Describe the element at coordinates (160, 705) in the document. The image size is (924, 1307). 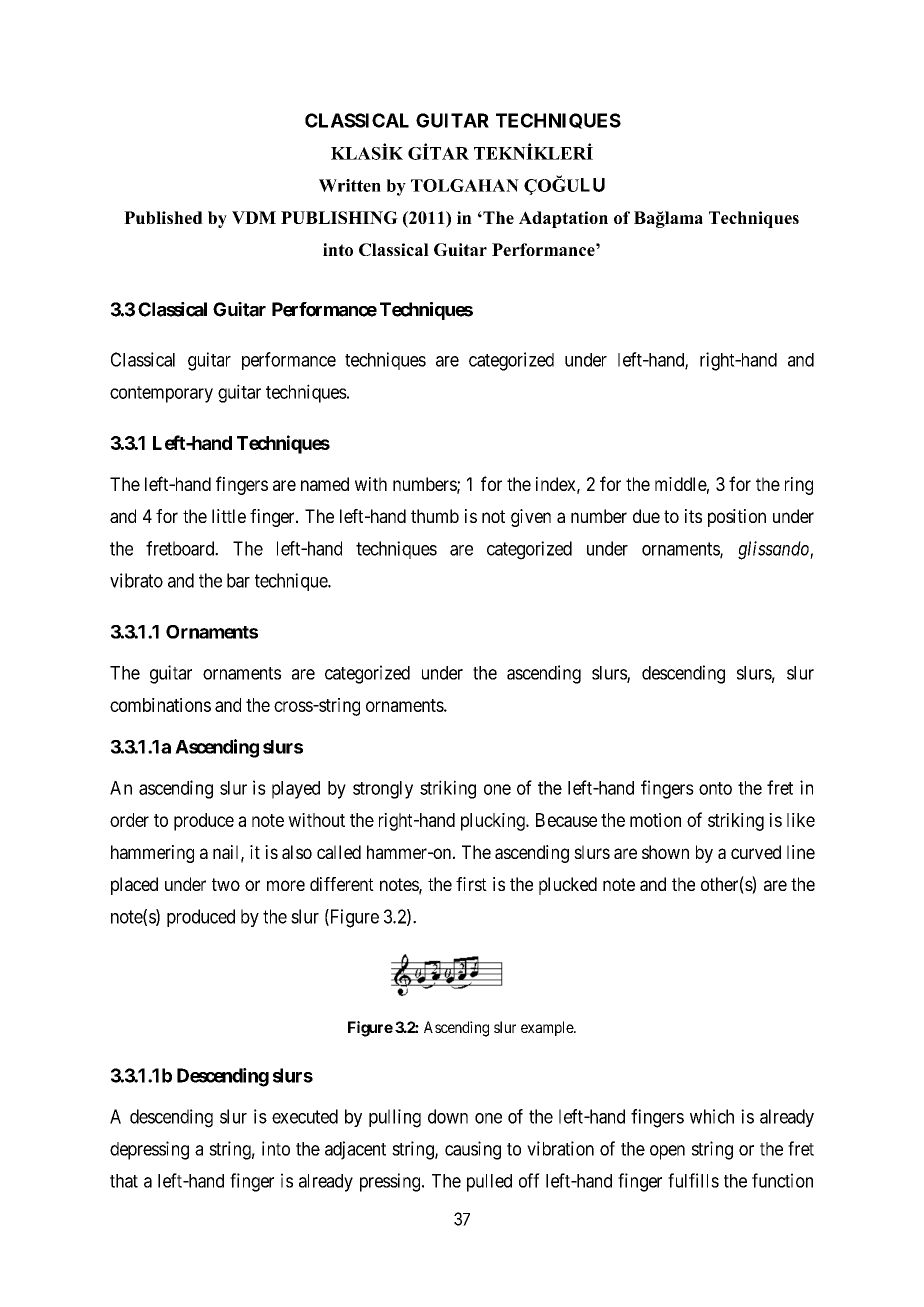
I see `combinations` at that location.
